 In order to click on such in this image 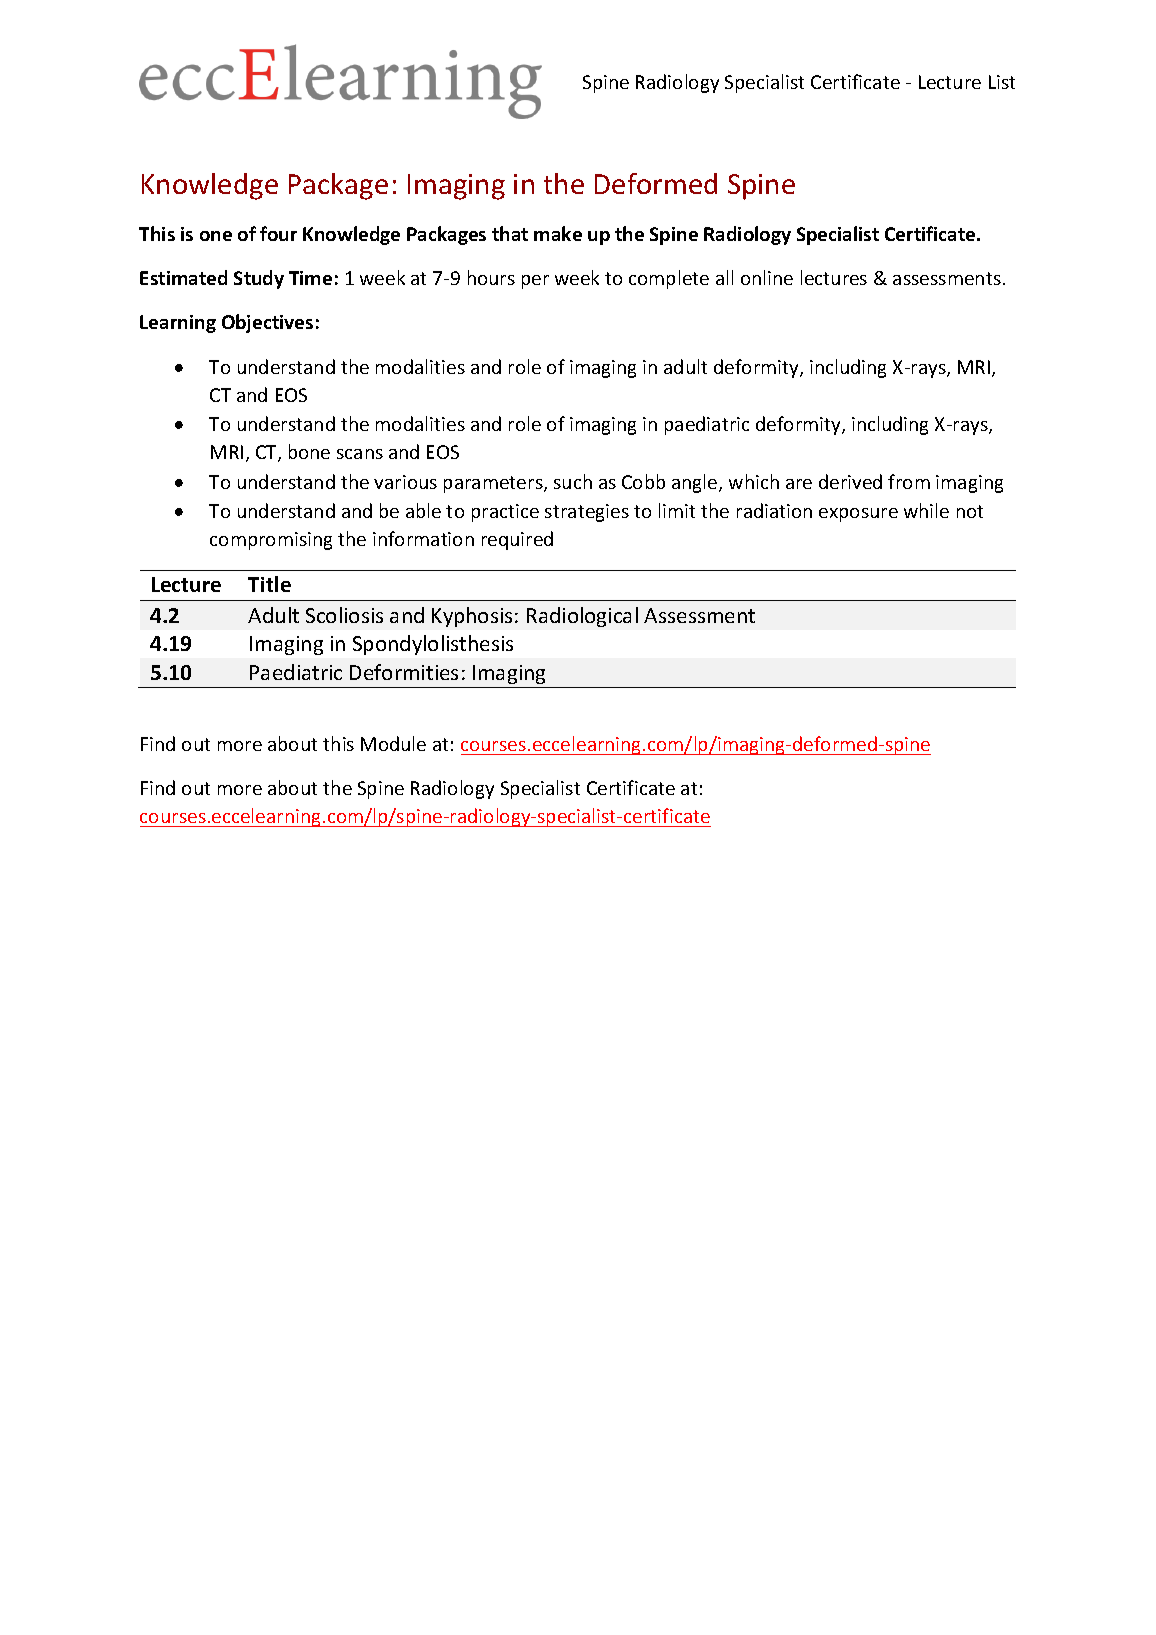, I will do `click(573, 481)`.
